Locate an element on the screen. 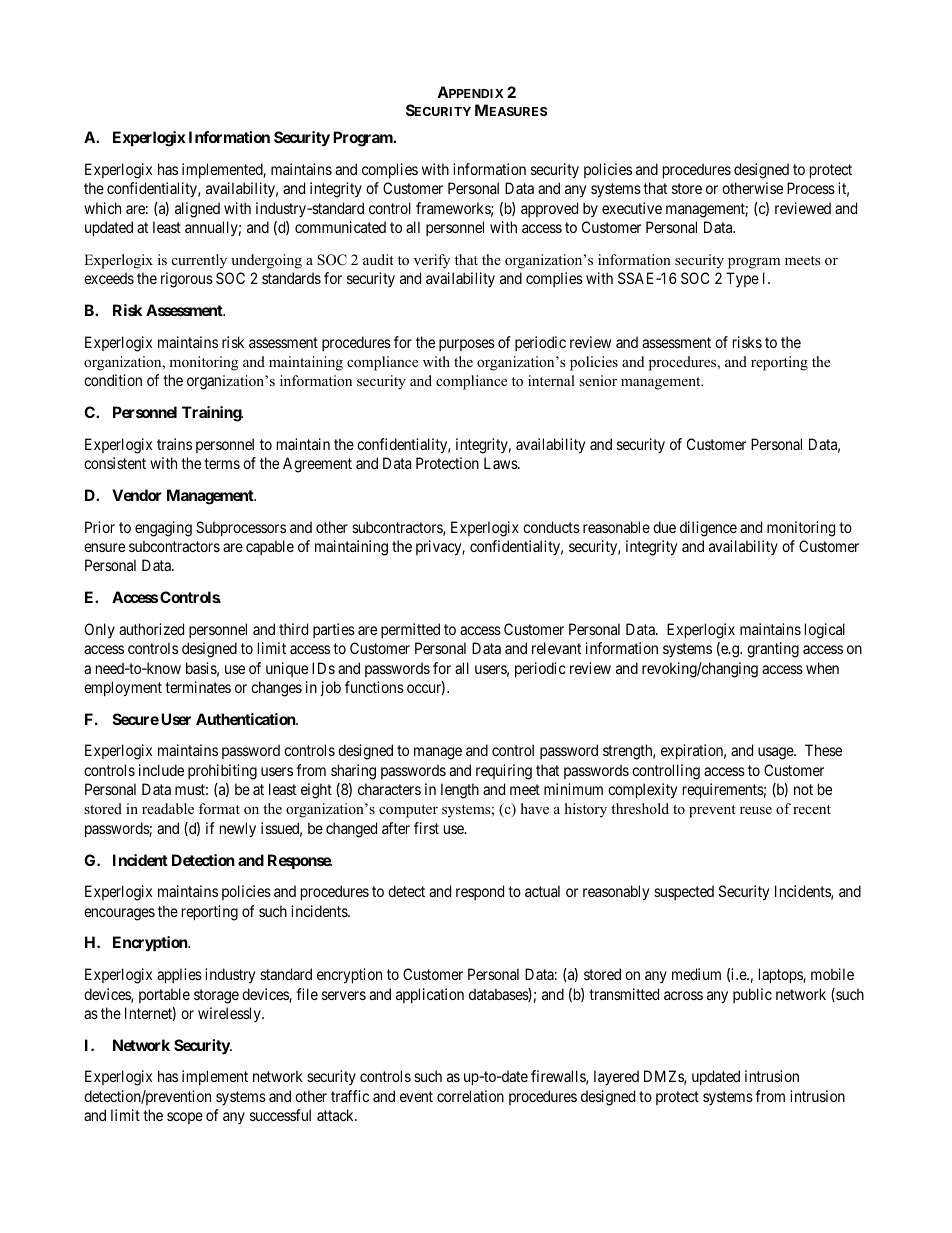  layered is located at coordinates (616, 1077).
